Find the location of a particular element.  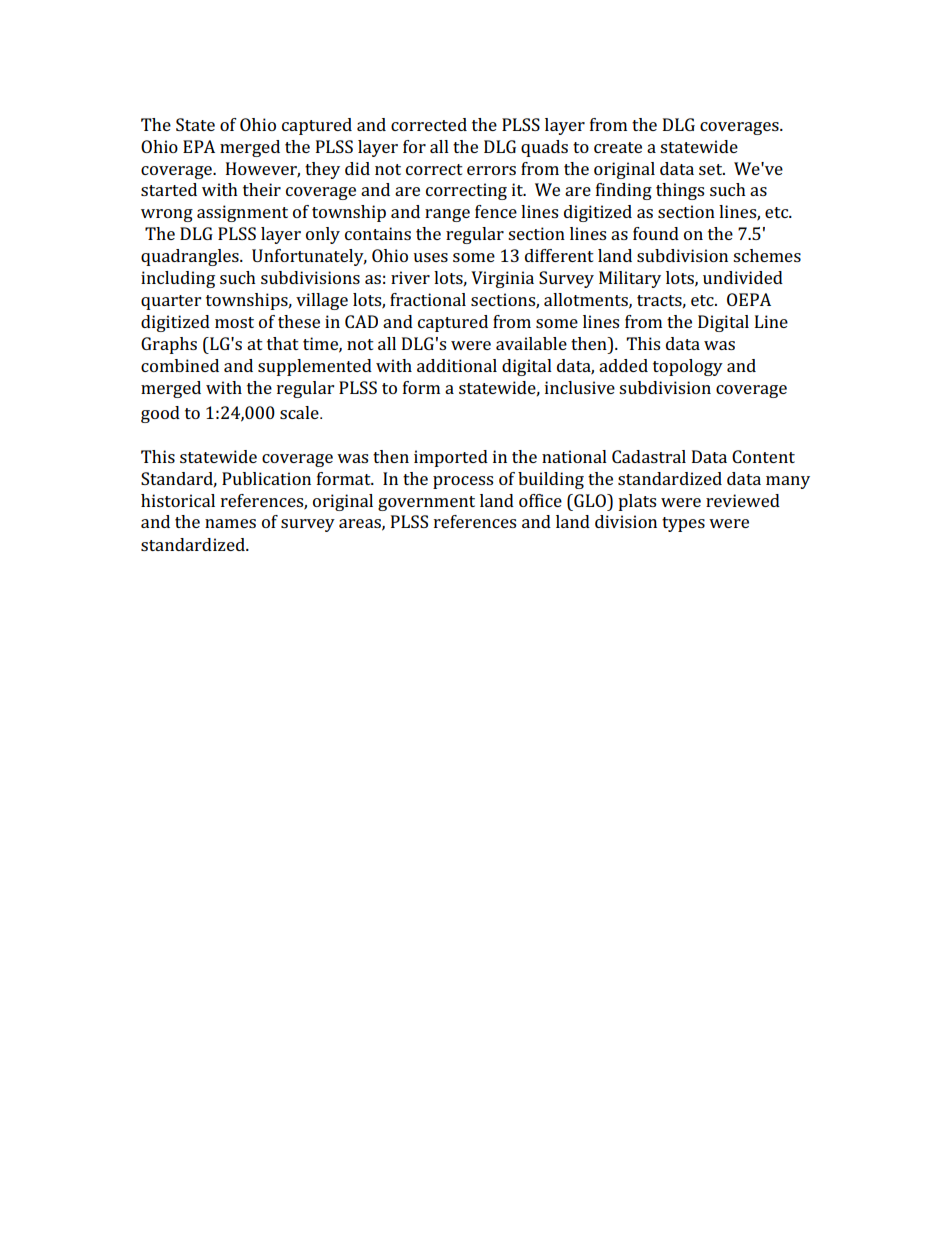

available is located at coordinates (531, 343).
